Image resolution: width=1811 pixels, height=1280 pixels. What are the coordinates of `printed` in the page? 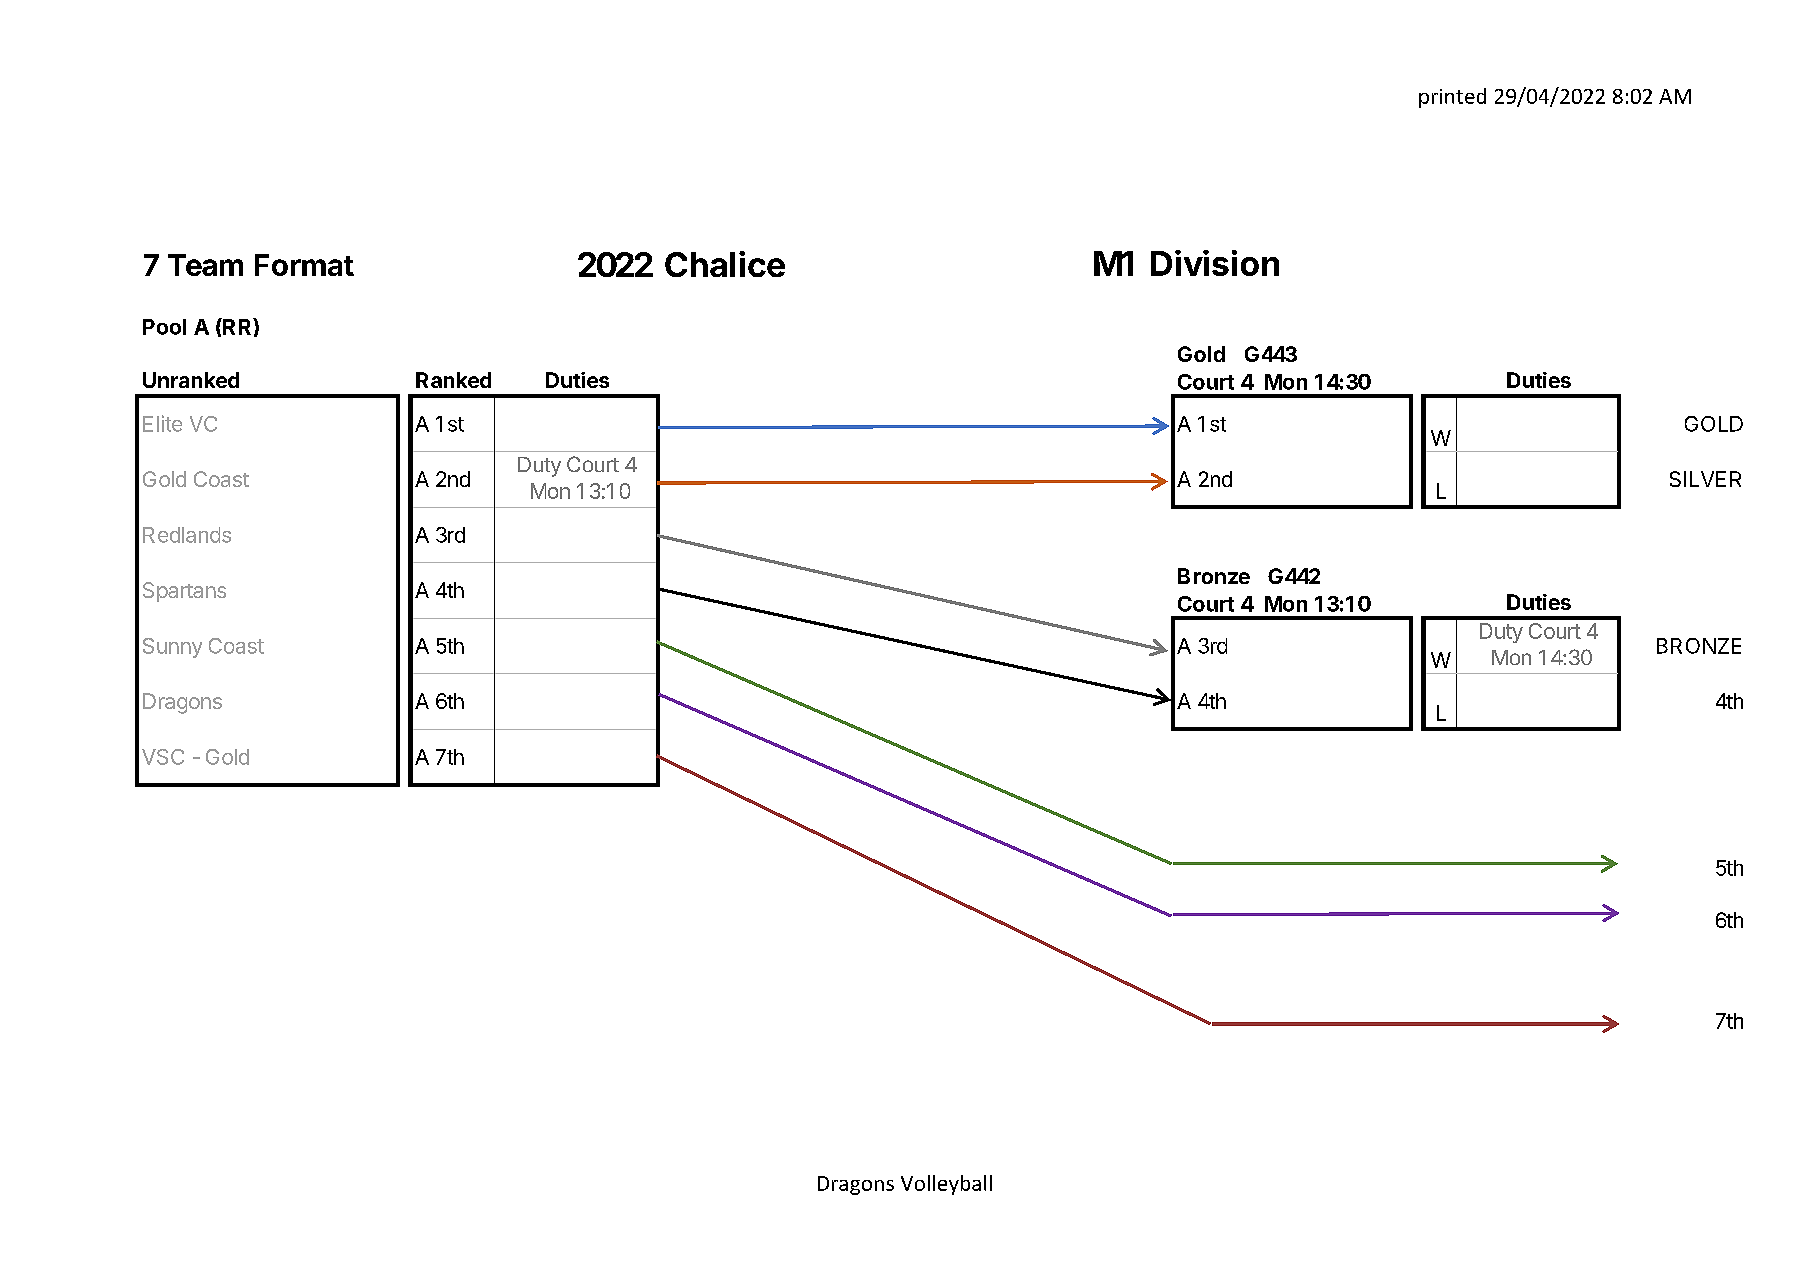 It's located at (1452, 98).
